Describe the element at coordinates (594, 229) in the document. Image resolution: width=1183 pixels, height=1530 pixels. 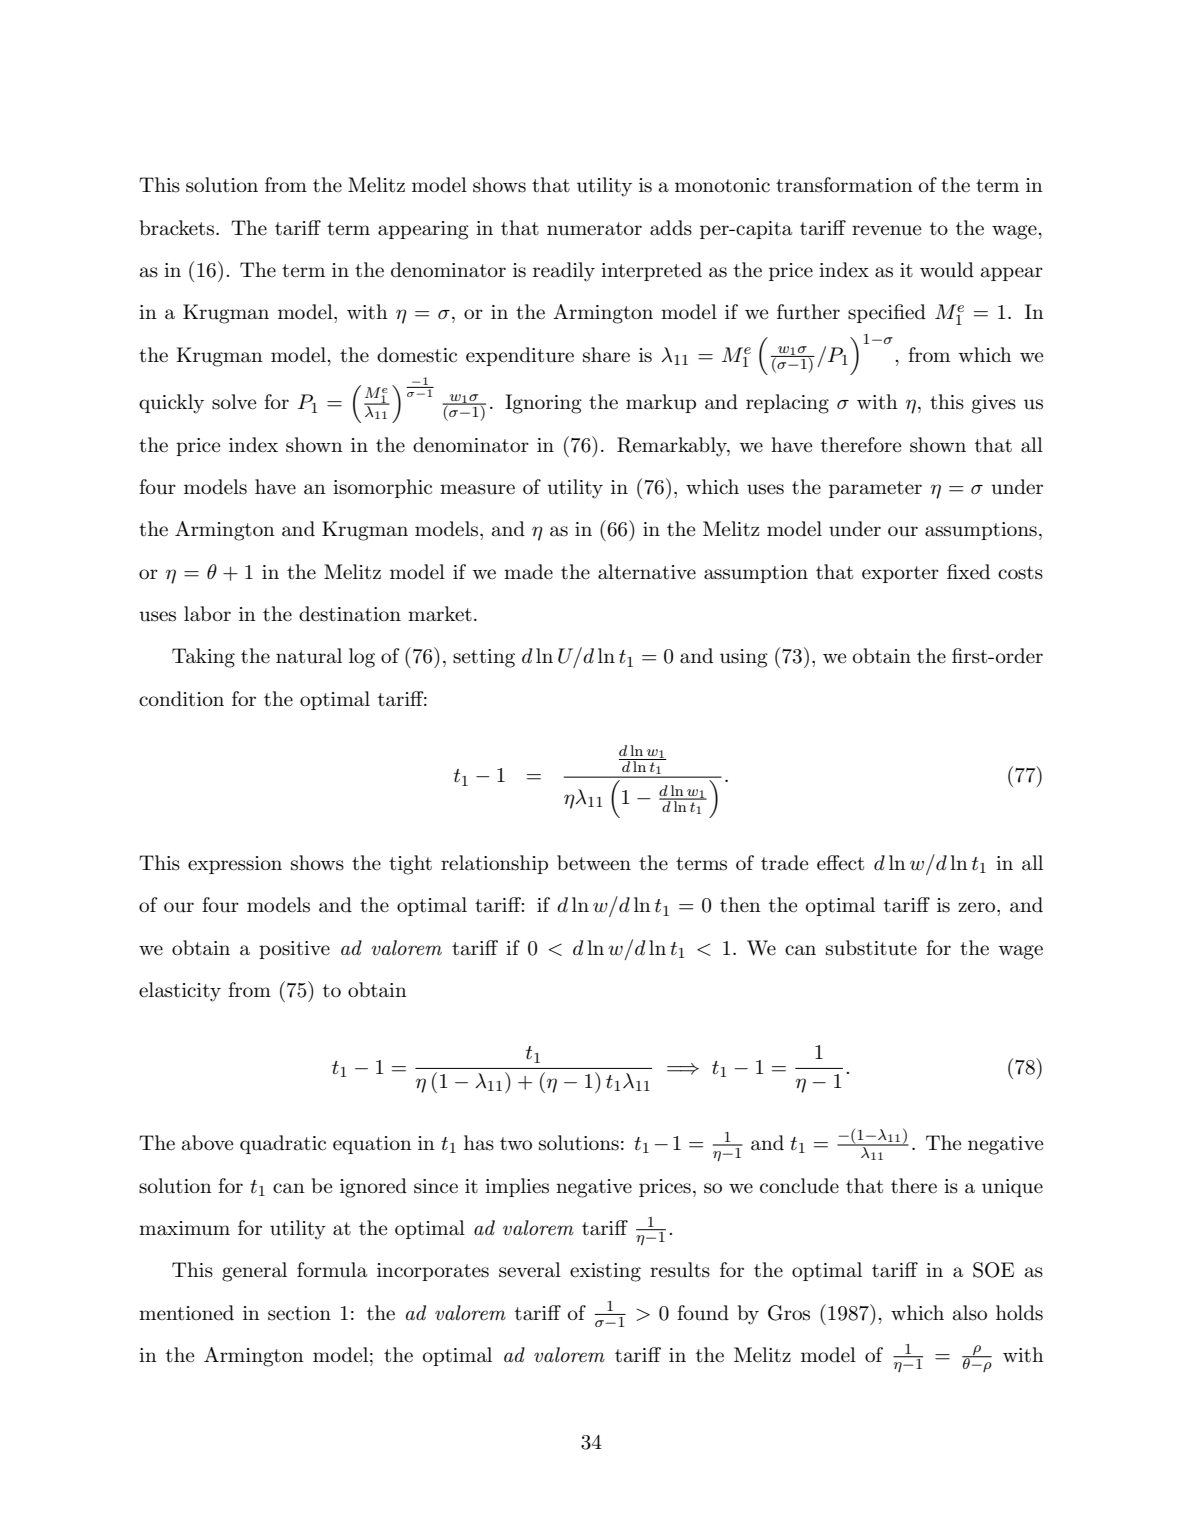
I see `numerator` at that location.
